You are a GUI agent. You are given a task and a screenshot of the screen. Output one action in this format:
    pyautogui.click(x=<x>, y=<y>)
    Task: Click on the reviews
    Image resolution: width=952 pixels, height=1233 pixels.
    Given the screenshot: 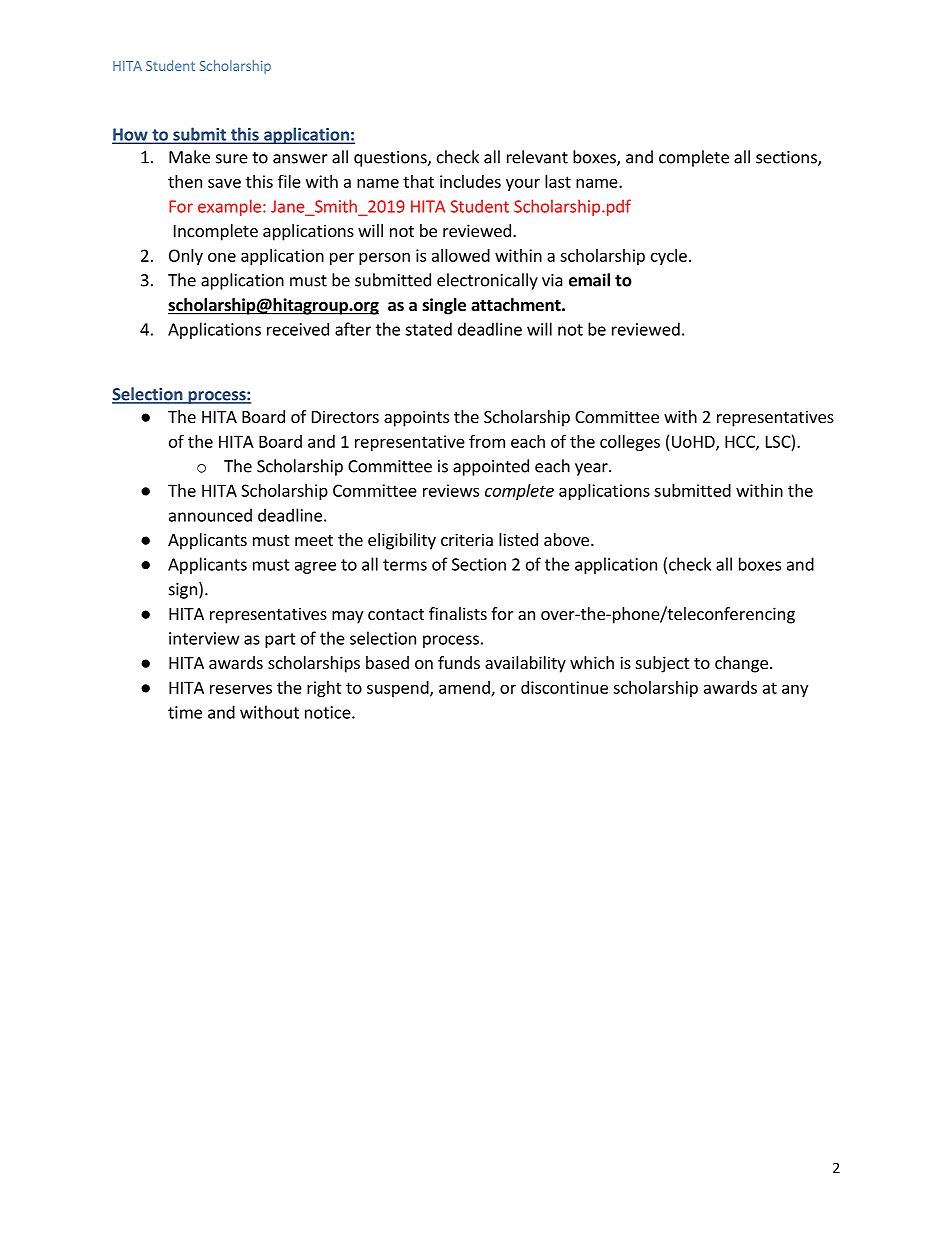 What is the action you would take?
    pyautogui.click(x=451, y=490)
